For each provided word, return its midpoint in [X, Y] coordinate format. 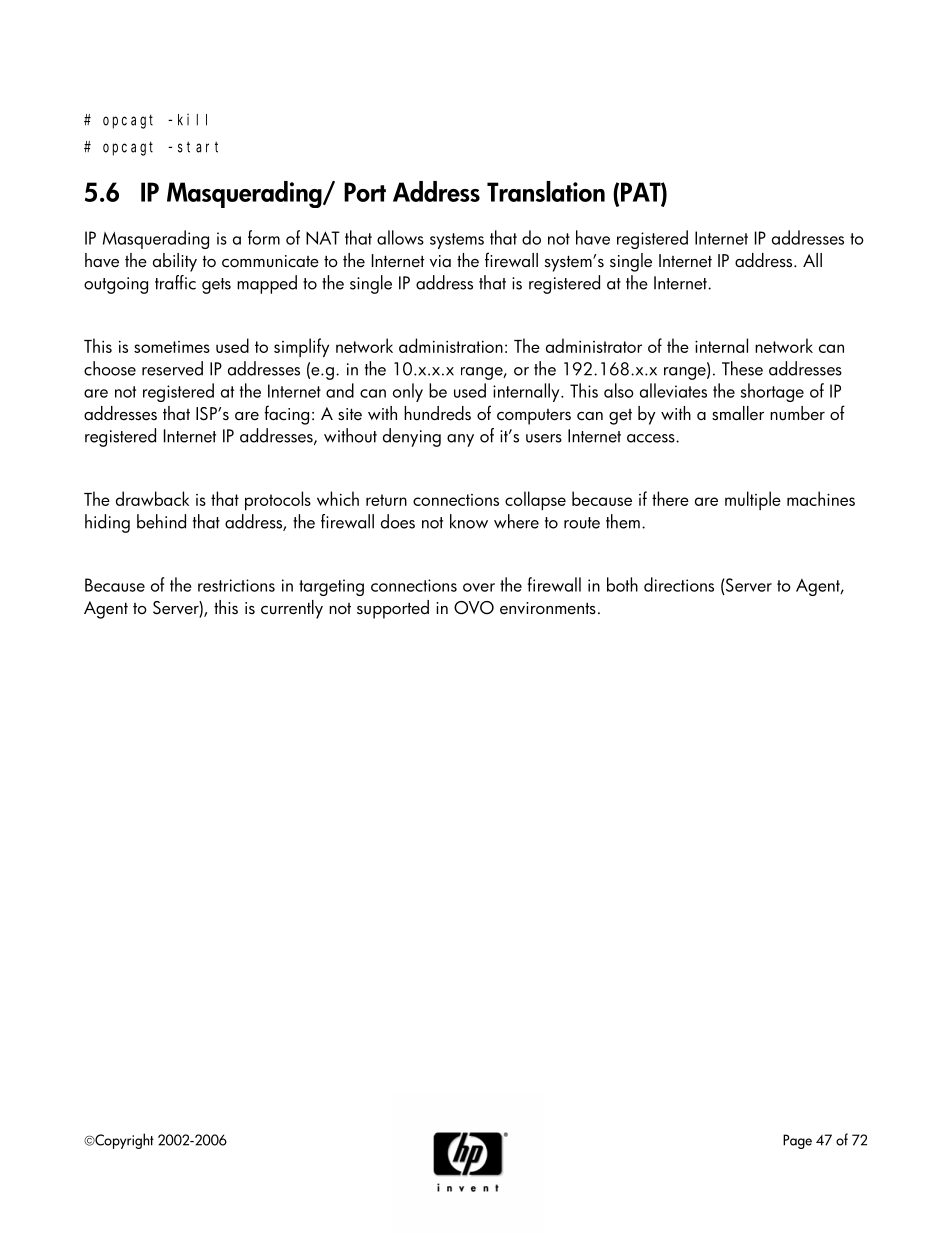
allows [400, 237]
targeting [331, 587]
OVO [474, 608]
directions [679, 584]
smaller [738, 413]
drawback [152, 498]
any [460, 440]
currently [292, 609]
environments [548, 608]
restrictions [236, 585]
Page [797, 1141]
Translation [546, 191]
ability [175, 262]
